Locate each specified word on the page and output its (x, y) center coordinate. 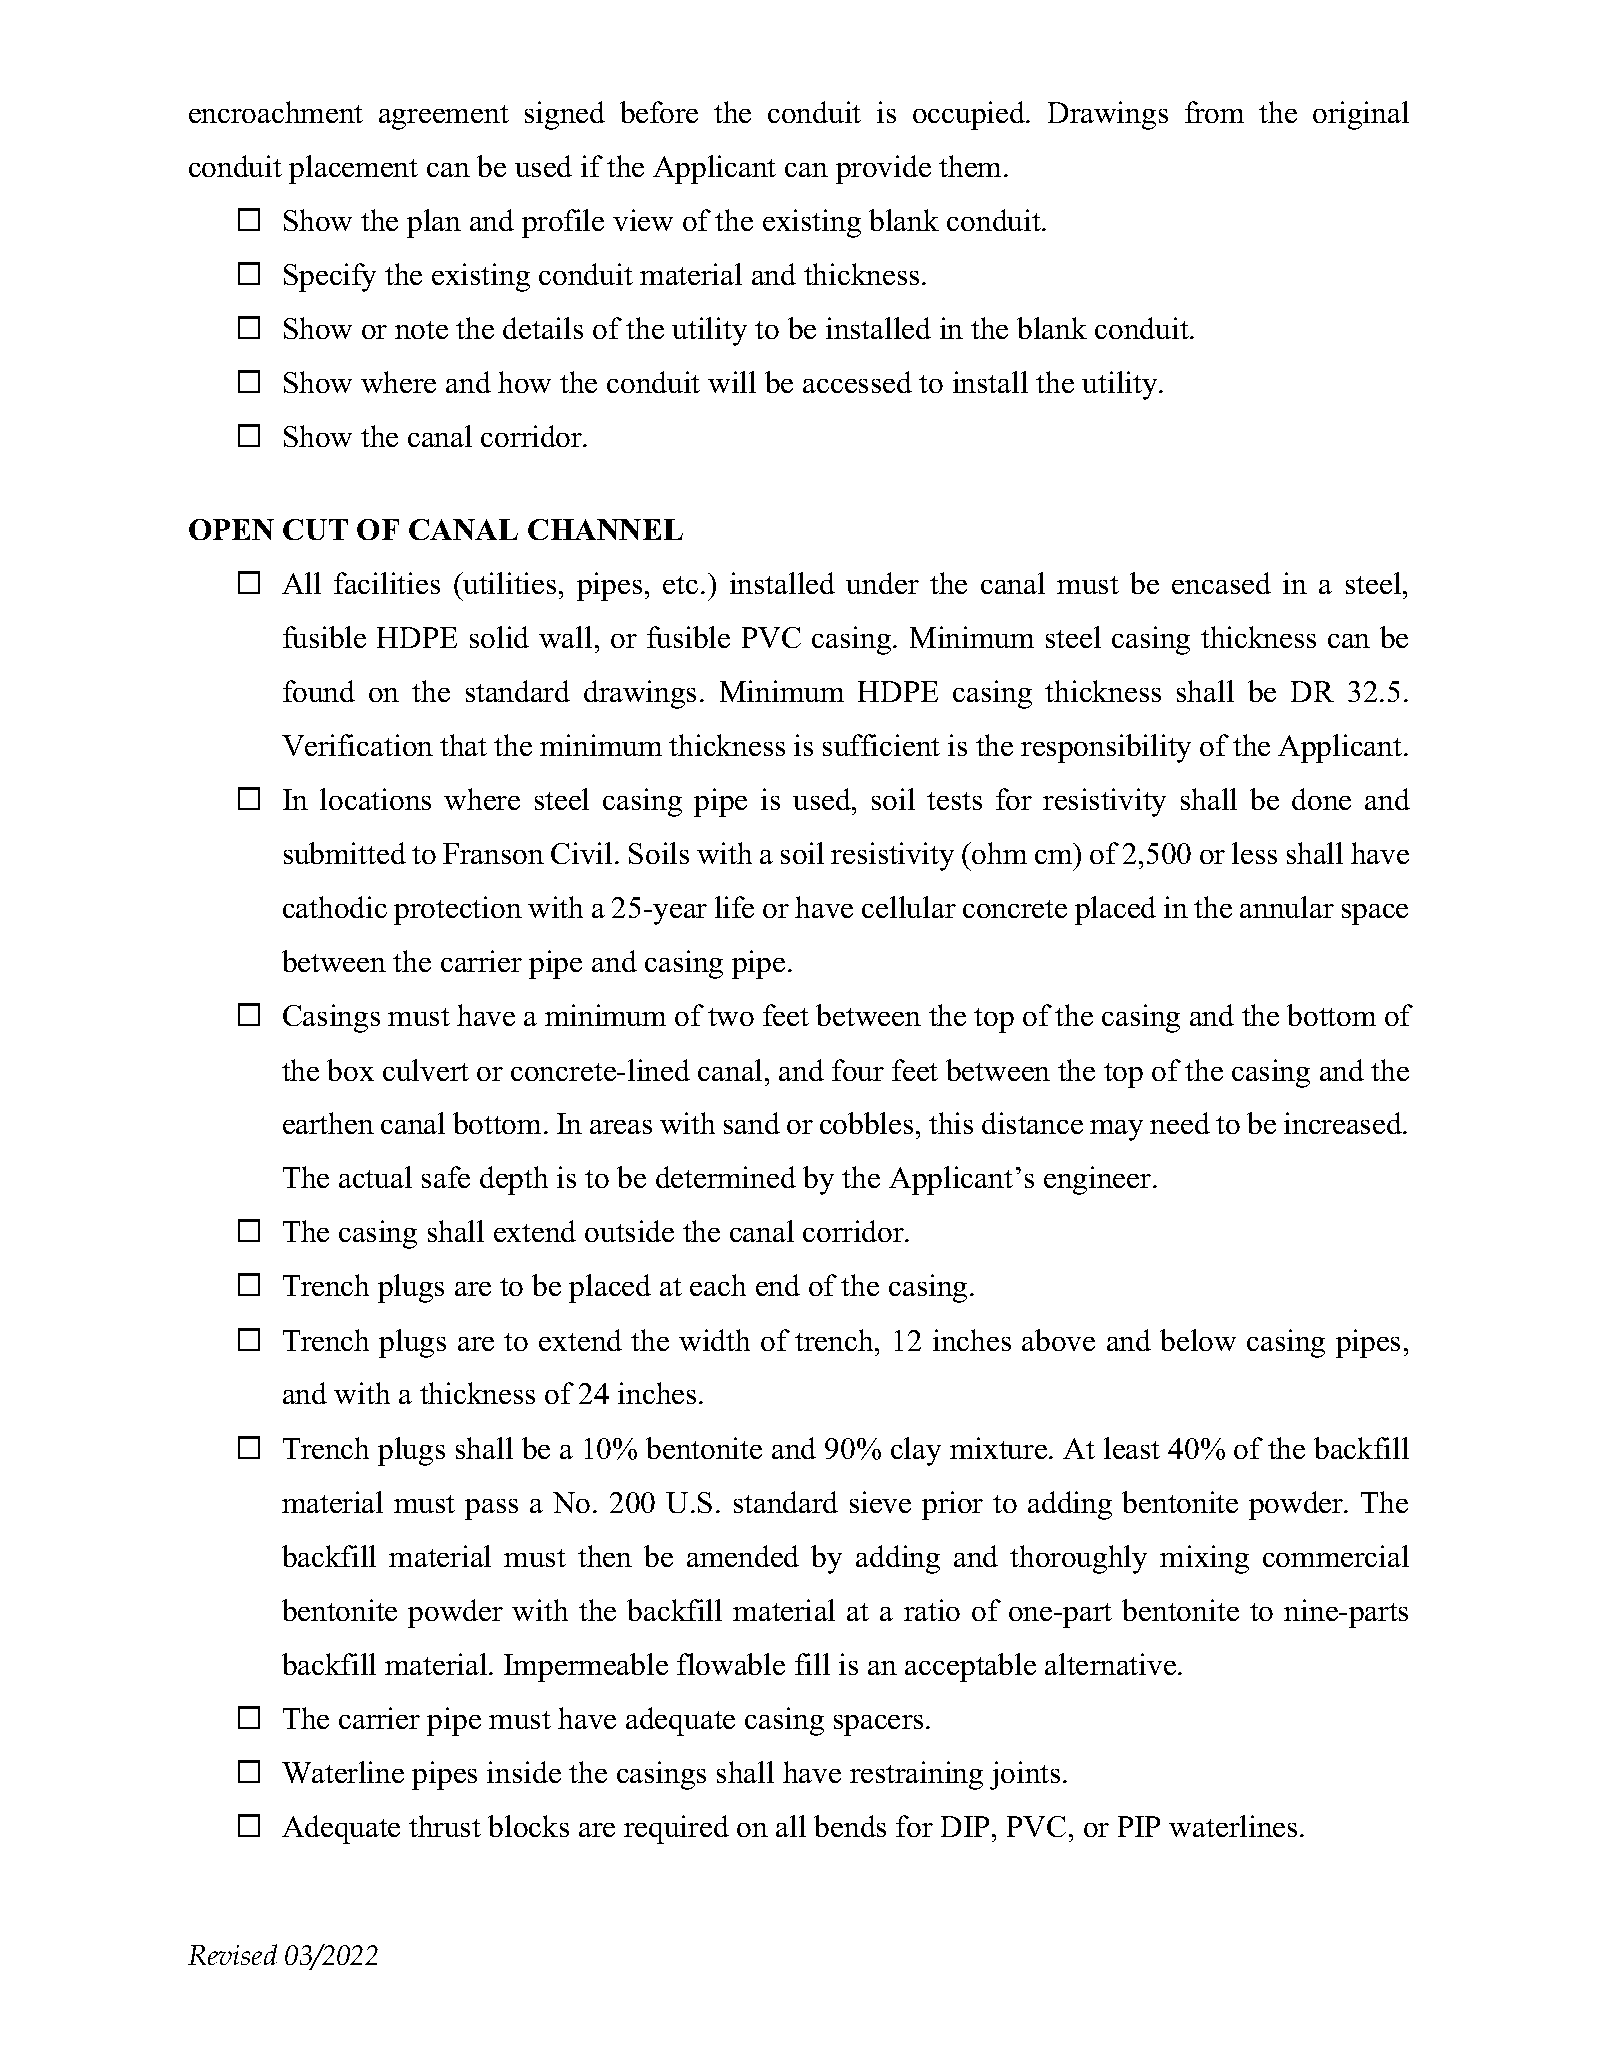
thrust (445, 1826)
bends (850, 1826)
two (731, 1017)
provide (883, 169)
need (1180, 1123)
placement (353, 169)
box (350, 1070)
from (1214, 112)
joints (1025, 1775)
